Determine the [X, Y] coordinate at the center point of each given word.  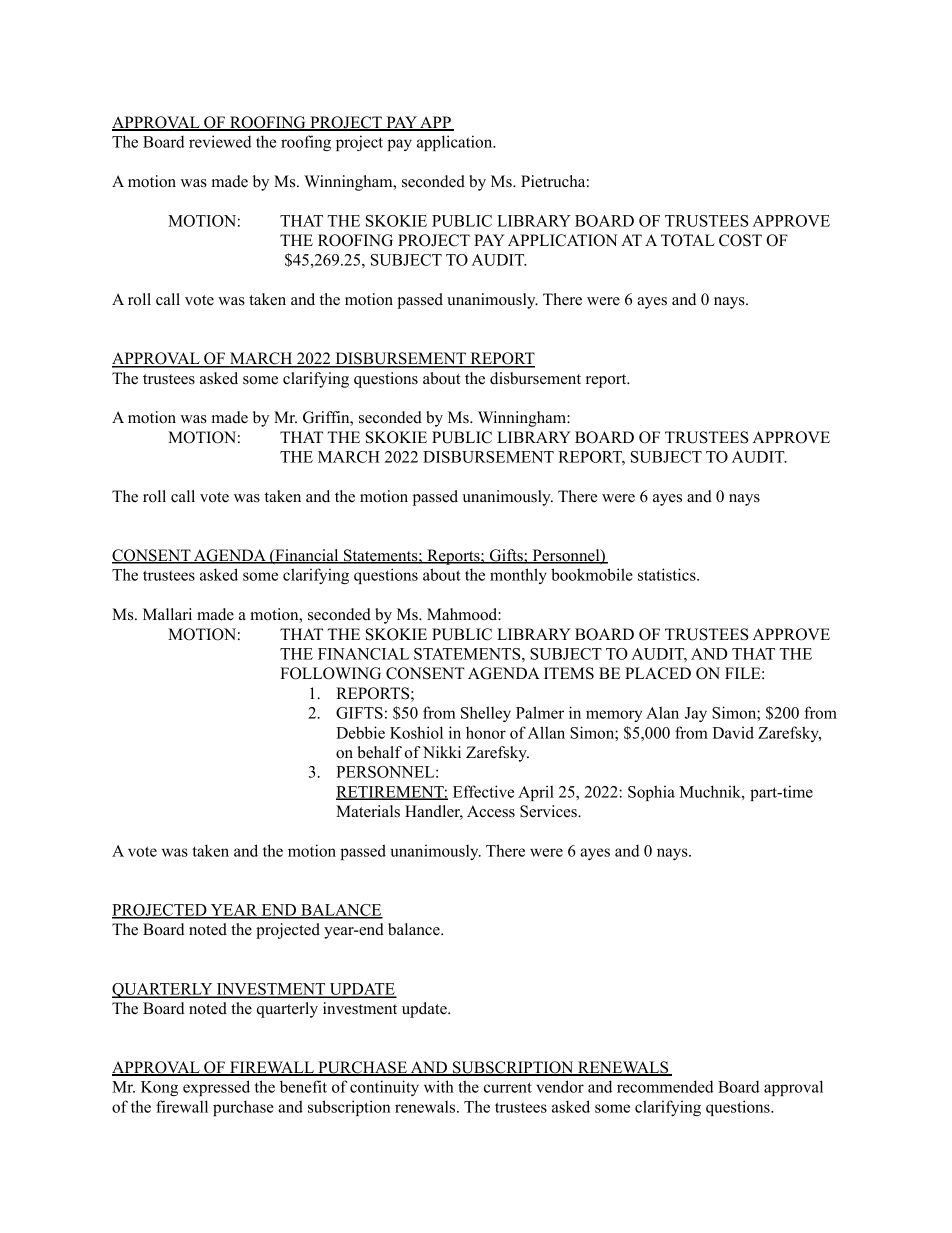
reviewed [220, 141]
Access [491, 811]
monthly [518, 576]
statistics [668, 574]
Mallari [167, 614]
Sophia [651, 793]
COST [740, 240]
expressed [216, 1088]
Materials [368, 811]
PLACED [658, 673]
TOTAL [688, 240]
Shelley [486, 714]
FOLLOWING [330, 673]
